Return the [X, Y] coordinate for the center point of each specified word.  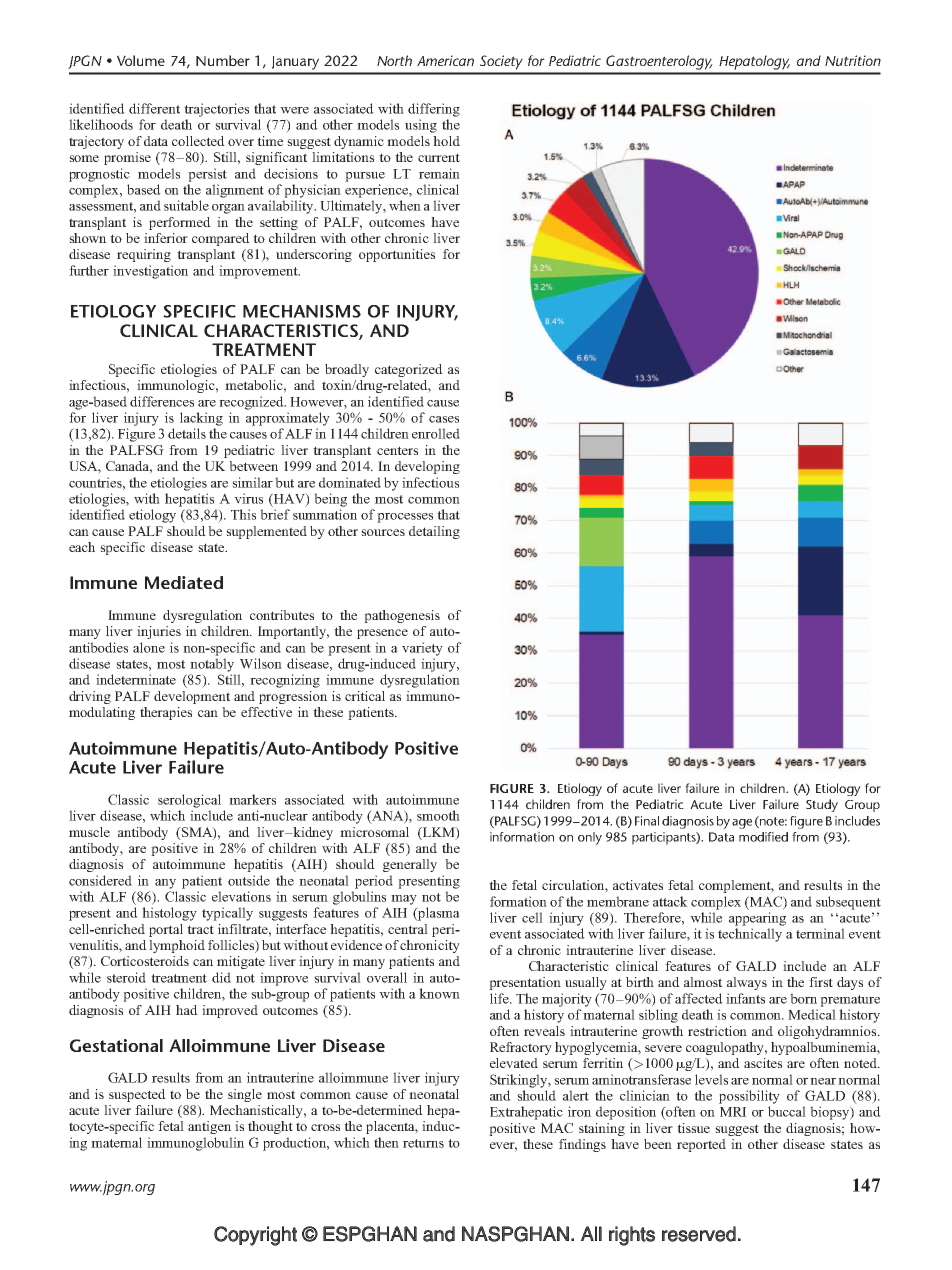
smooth [438, 815]
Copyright [255, 1236]
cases [444, 419]
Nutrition [853, 60]
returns [423, 1143]
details [187, 433]
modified [763, 837]
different [154, 108]
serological [189, 801]
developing [427, 467]
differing [434, 110]
